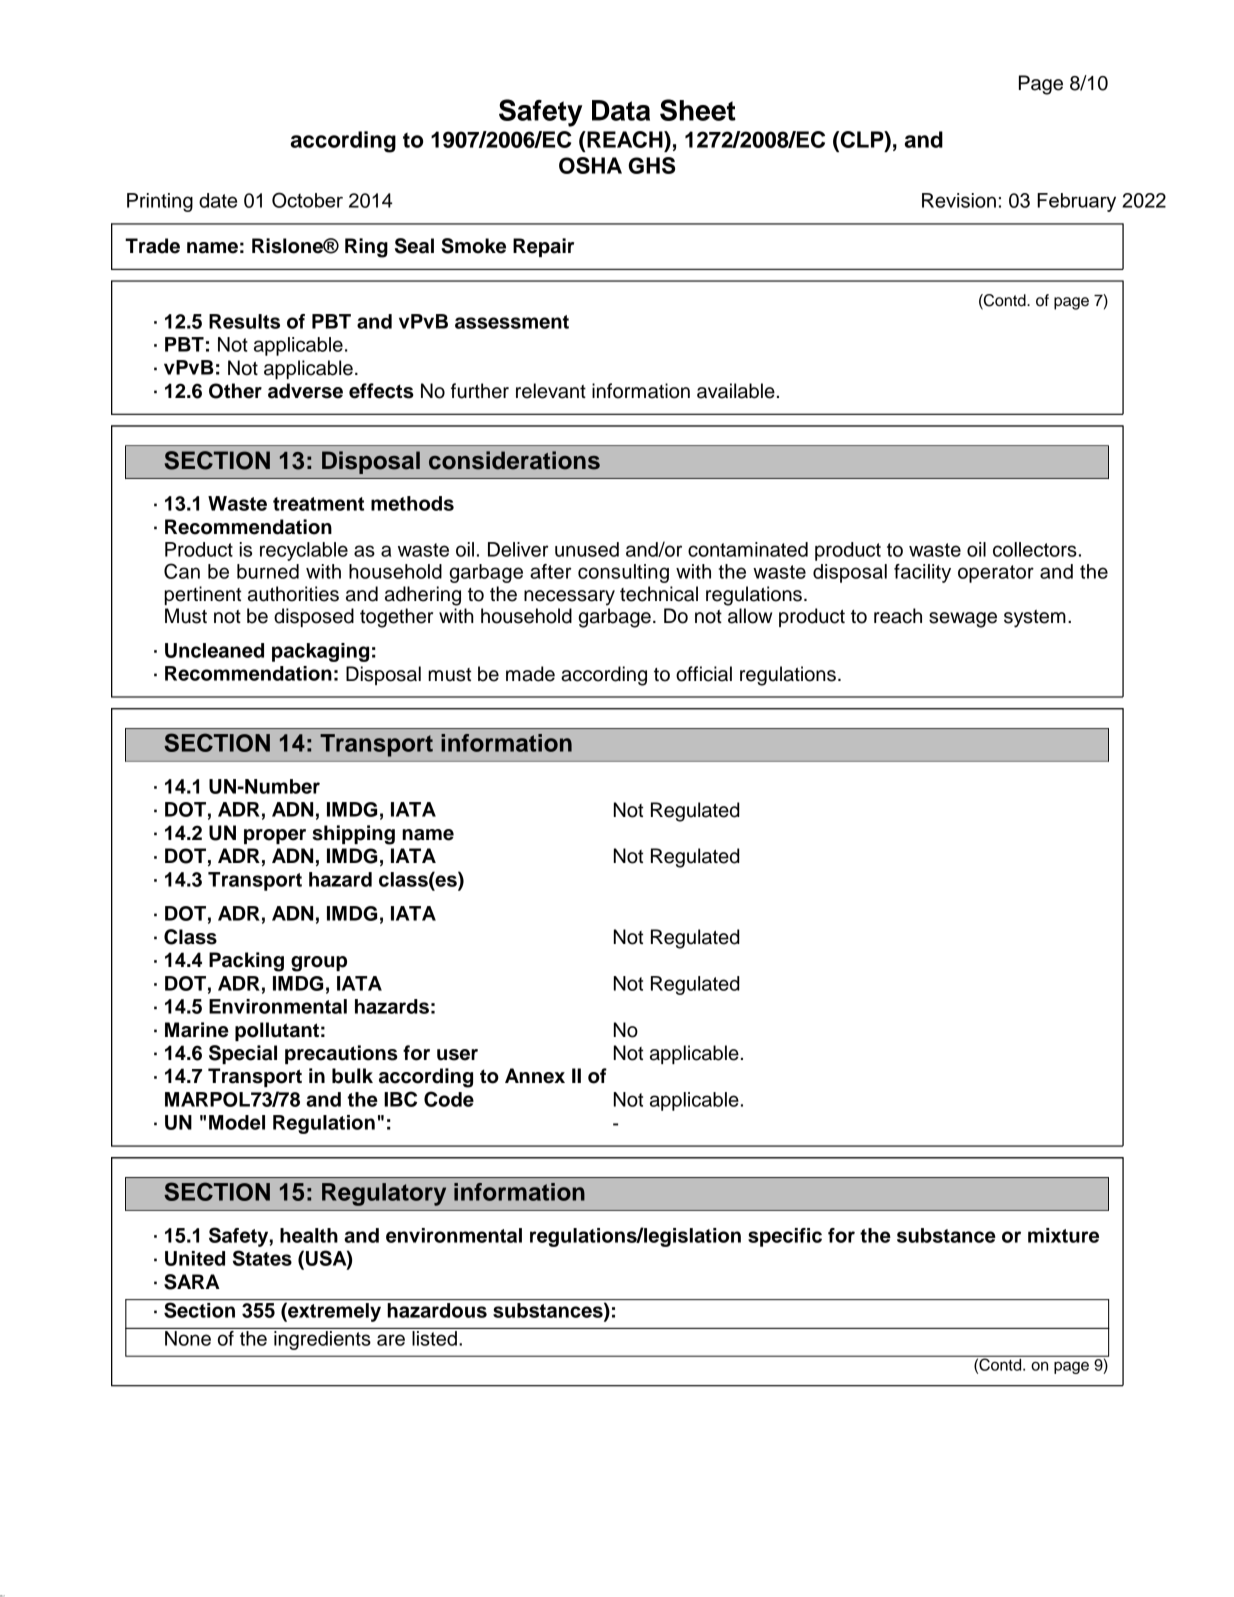  I want to click on OSHA, so click(590, 165).
